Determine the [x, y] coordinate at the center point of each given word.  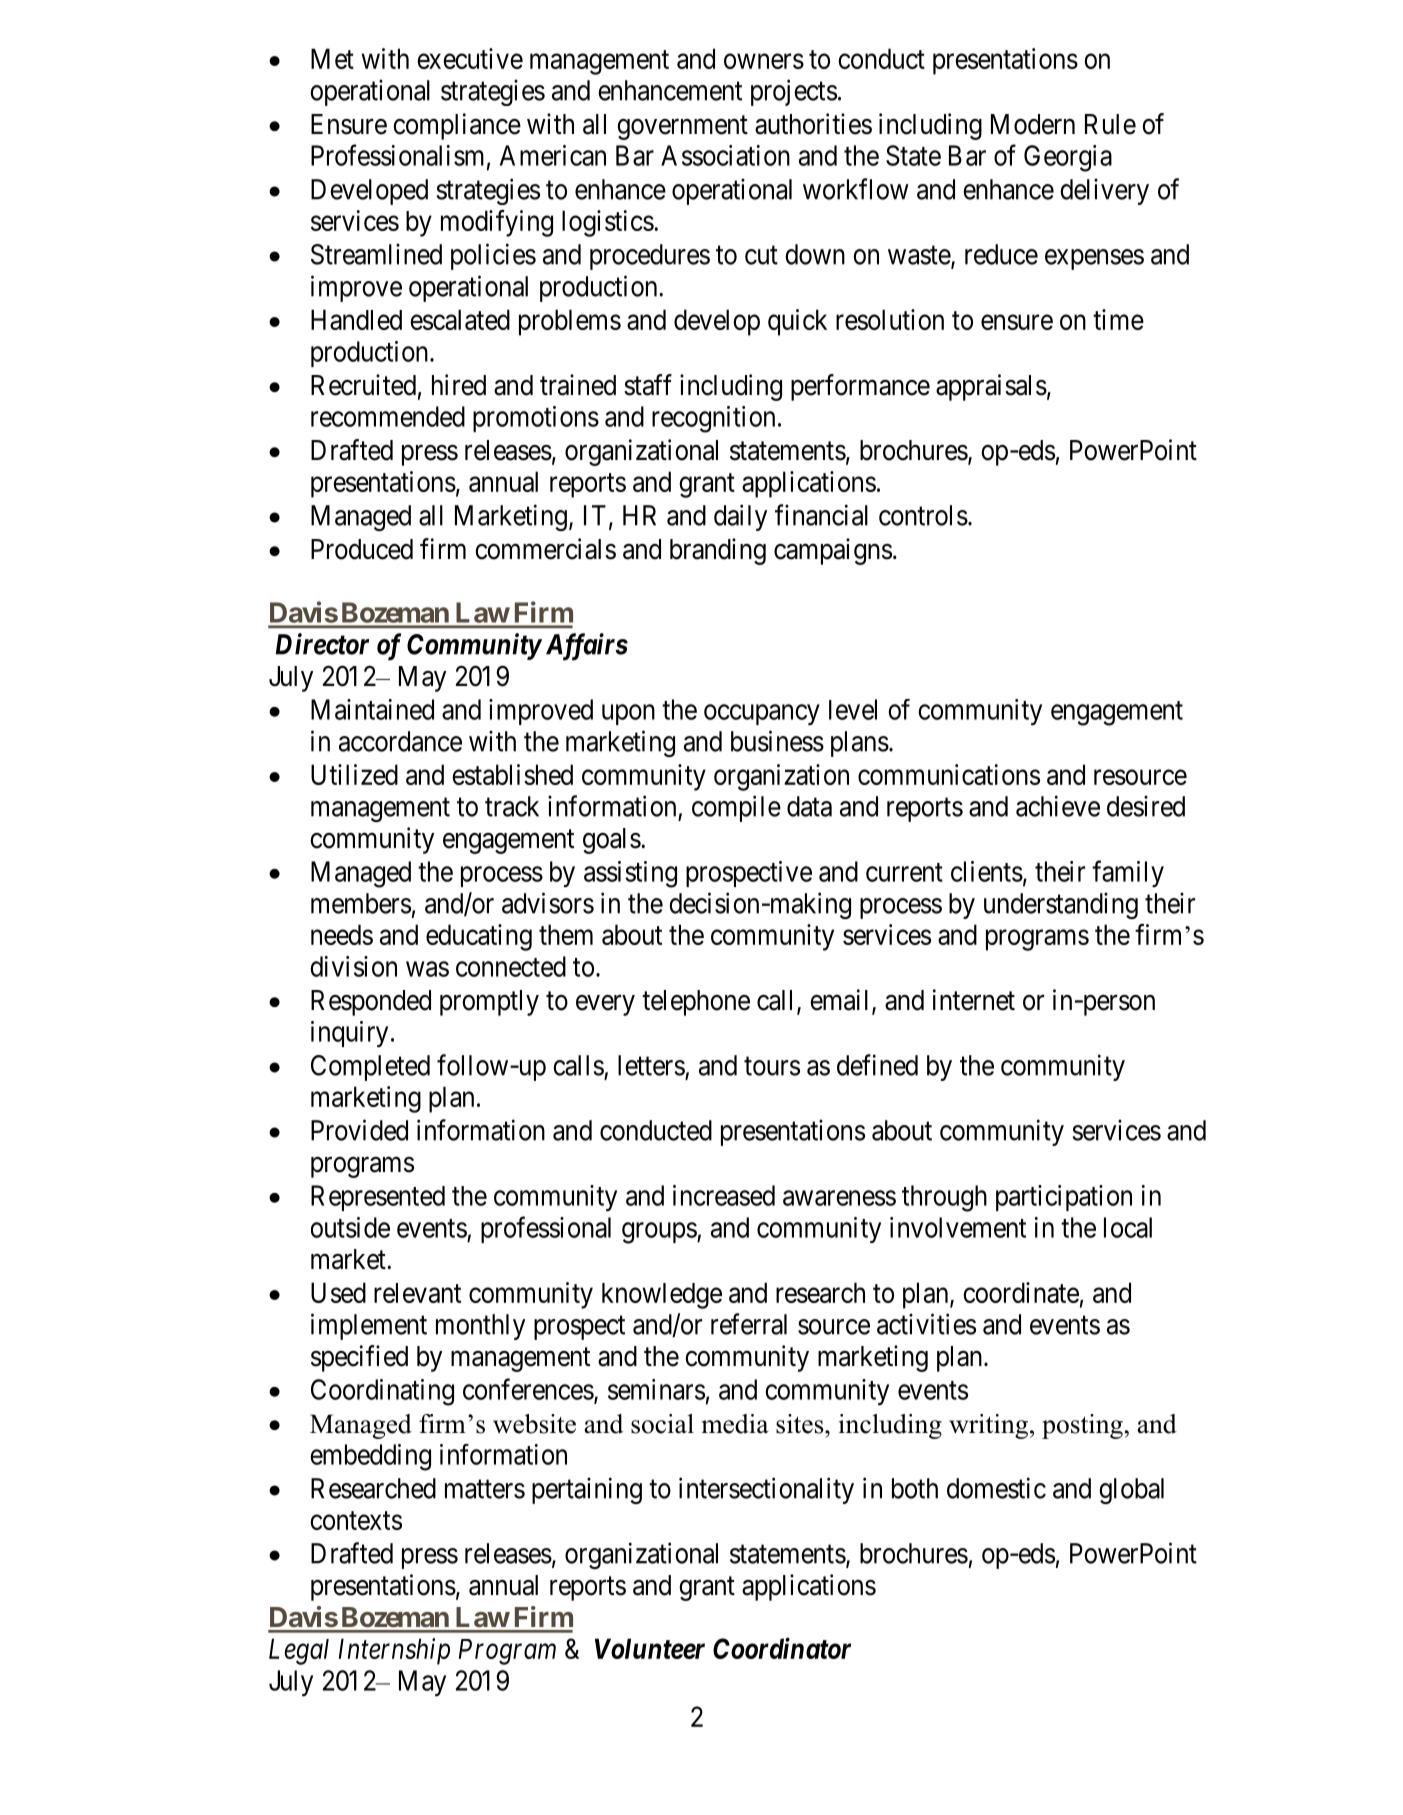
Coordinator [782, 1648]
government [682, 128]
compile [736, 808]
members [361, 903]
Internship [394, 1651]
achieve [1058, 806]
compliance [457, 126]
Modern [1033, 124]
